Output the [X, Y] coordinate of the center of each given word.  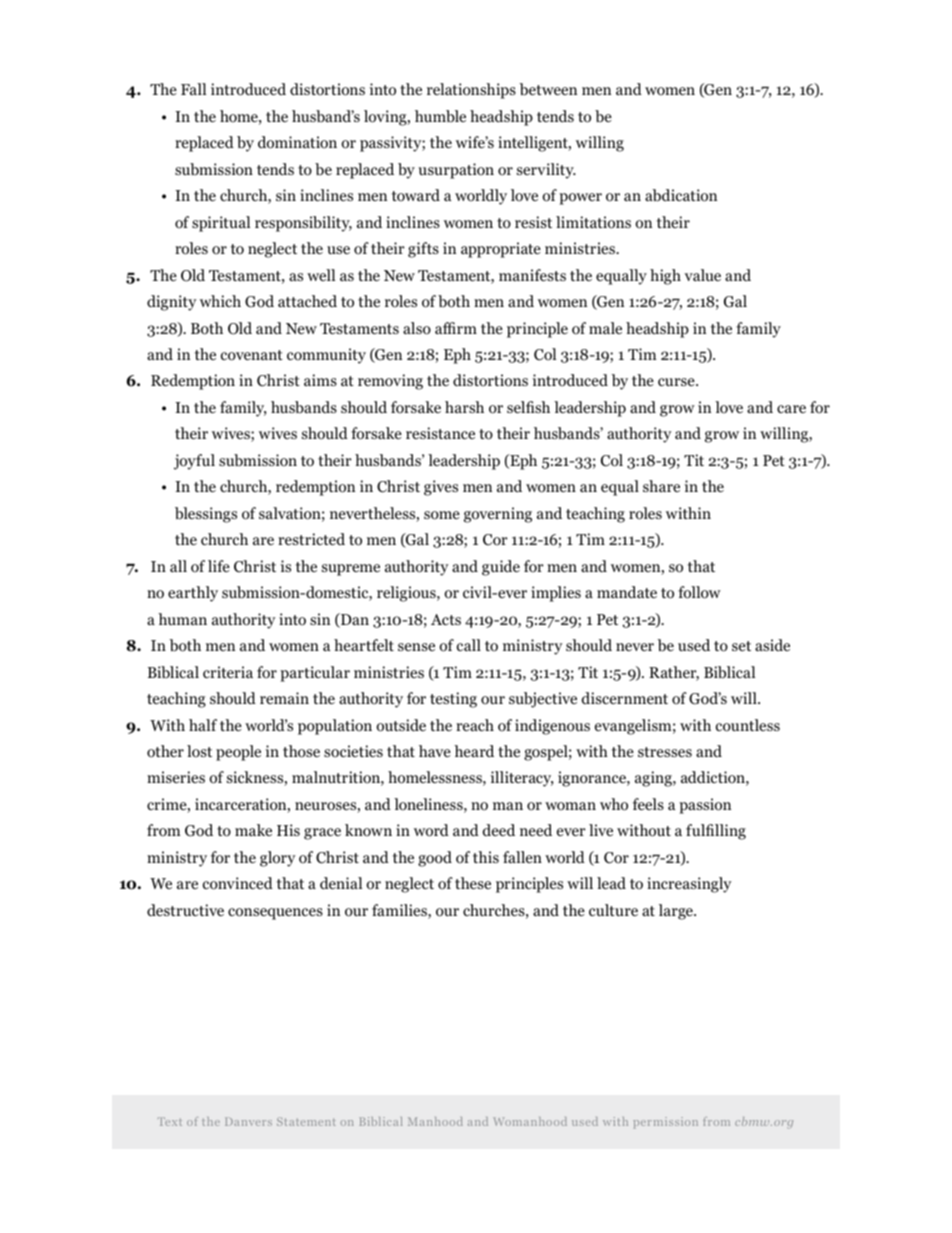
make [253, 830]
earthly [193, 594]
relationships [471, 91]
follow [699, 592]
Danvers [248, 1121]
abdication [681, 195]
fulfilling [716, 832]
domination [297, 142]
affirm [456, 328]
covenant [252, 355]
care [791, 409]
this [486, 857]
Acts [446, 619]
